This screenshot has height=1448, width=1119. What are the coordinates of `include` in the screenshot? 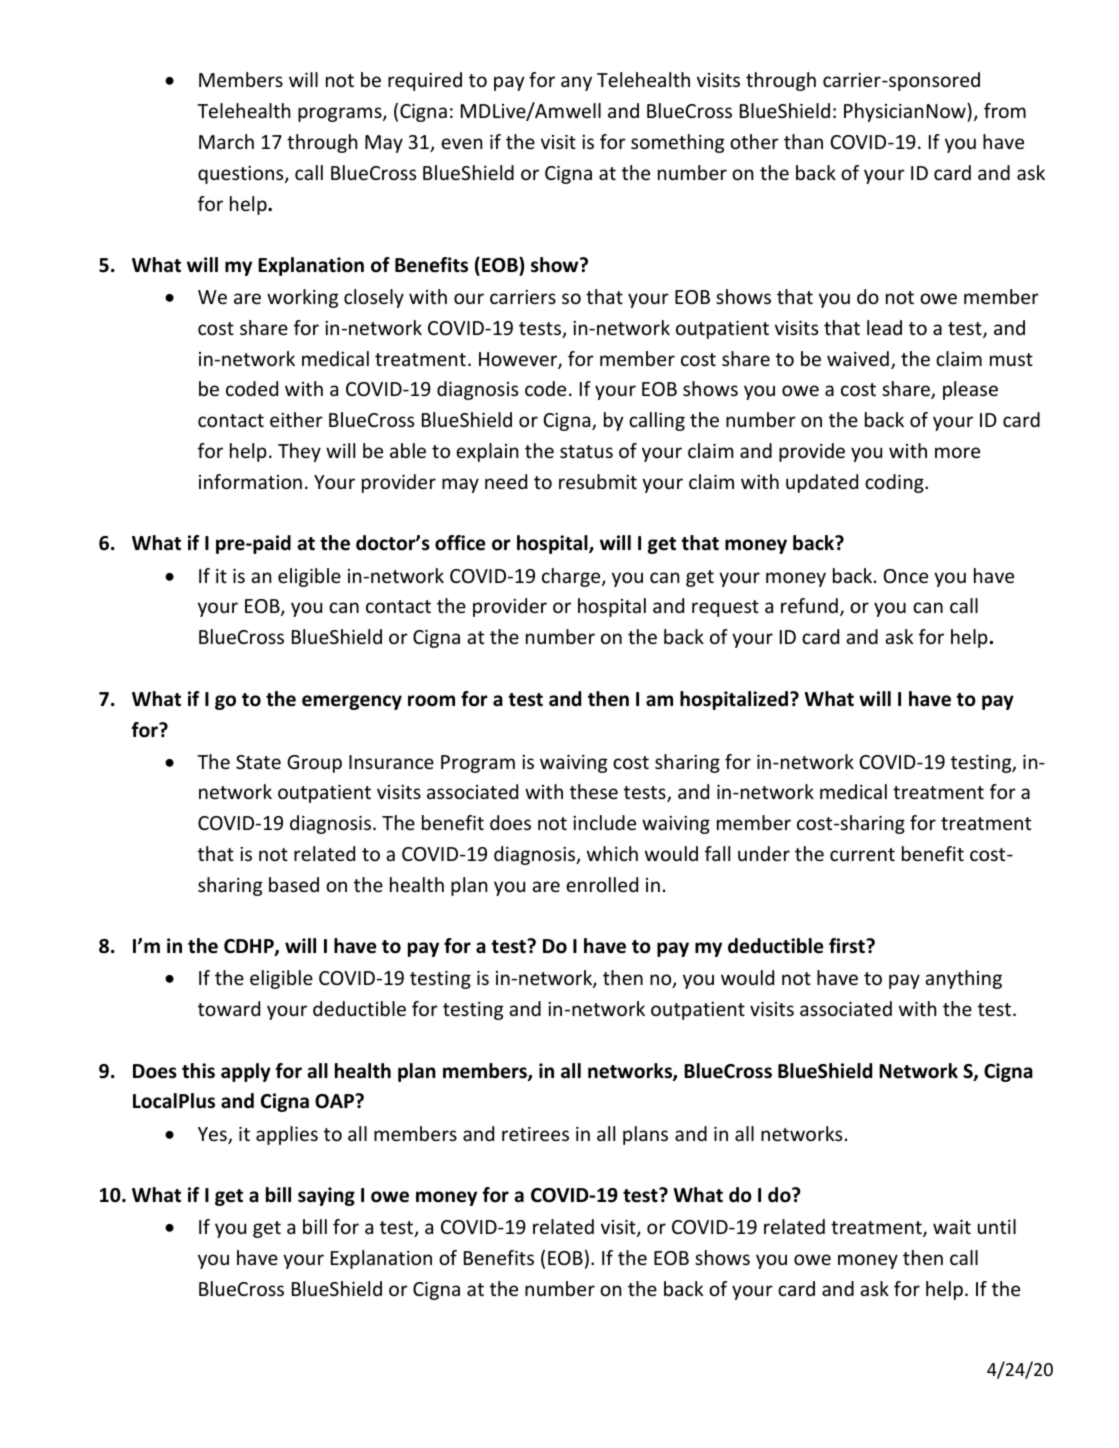 It's located at (604, 822).
